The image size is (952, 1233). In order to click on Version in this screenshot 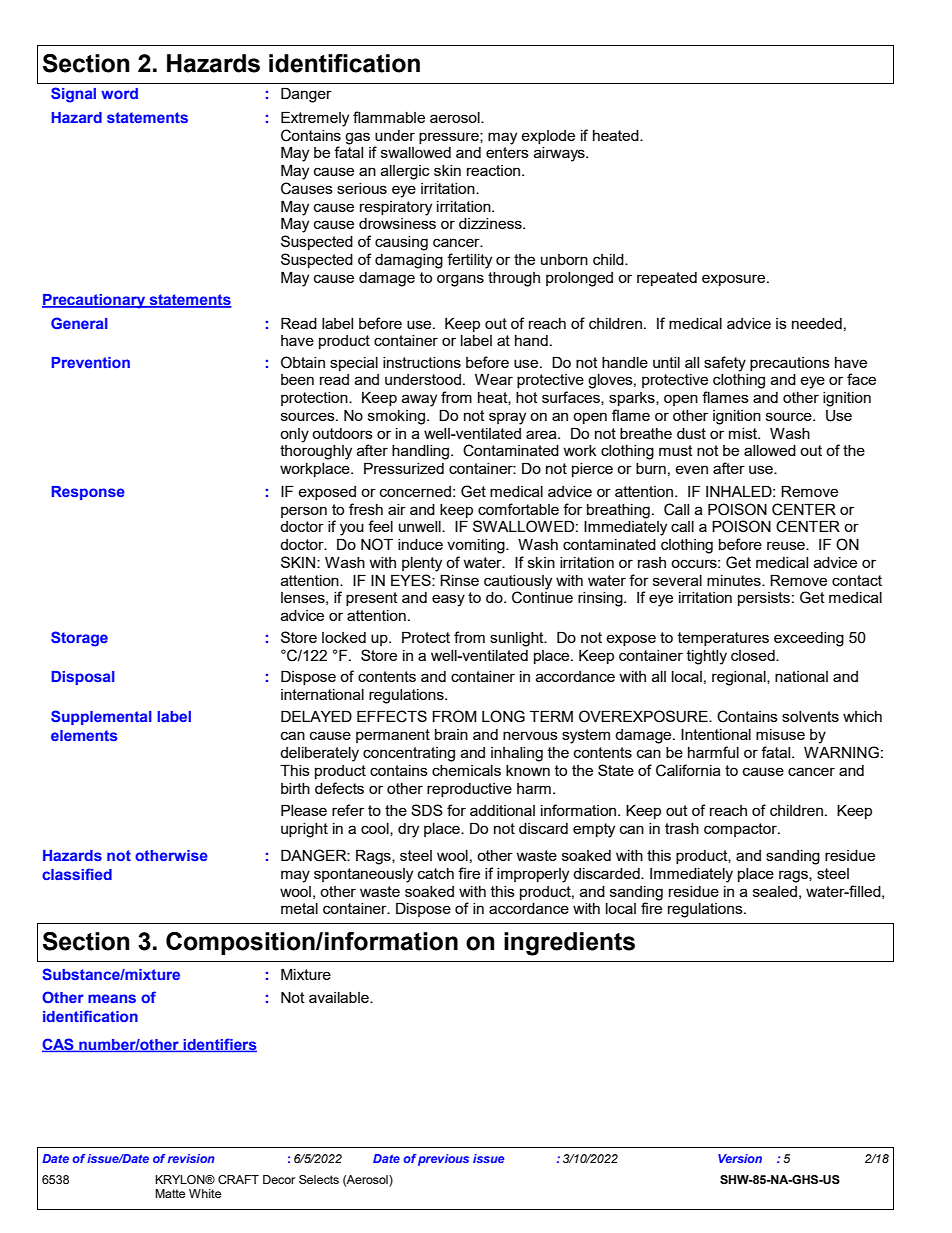, I will do `click(740, 1158)`.
